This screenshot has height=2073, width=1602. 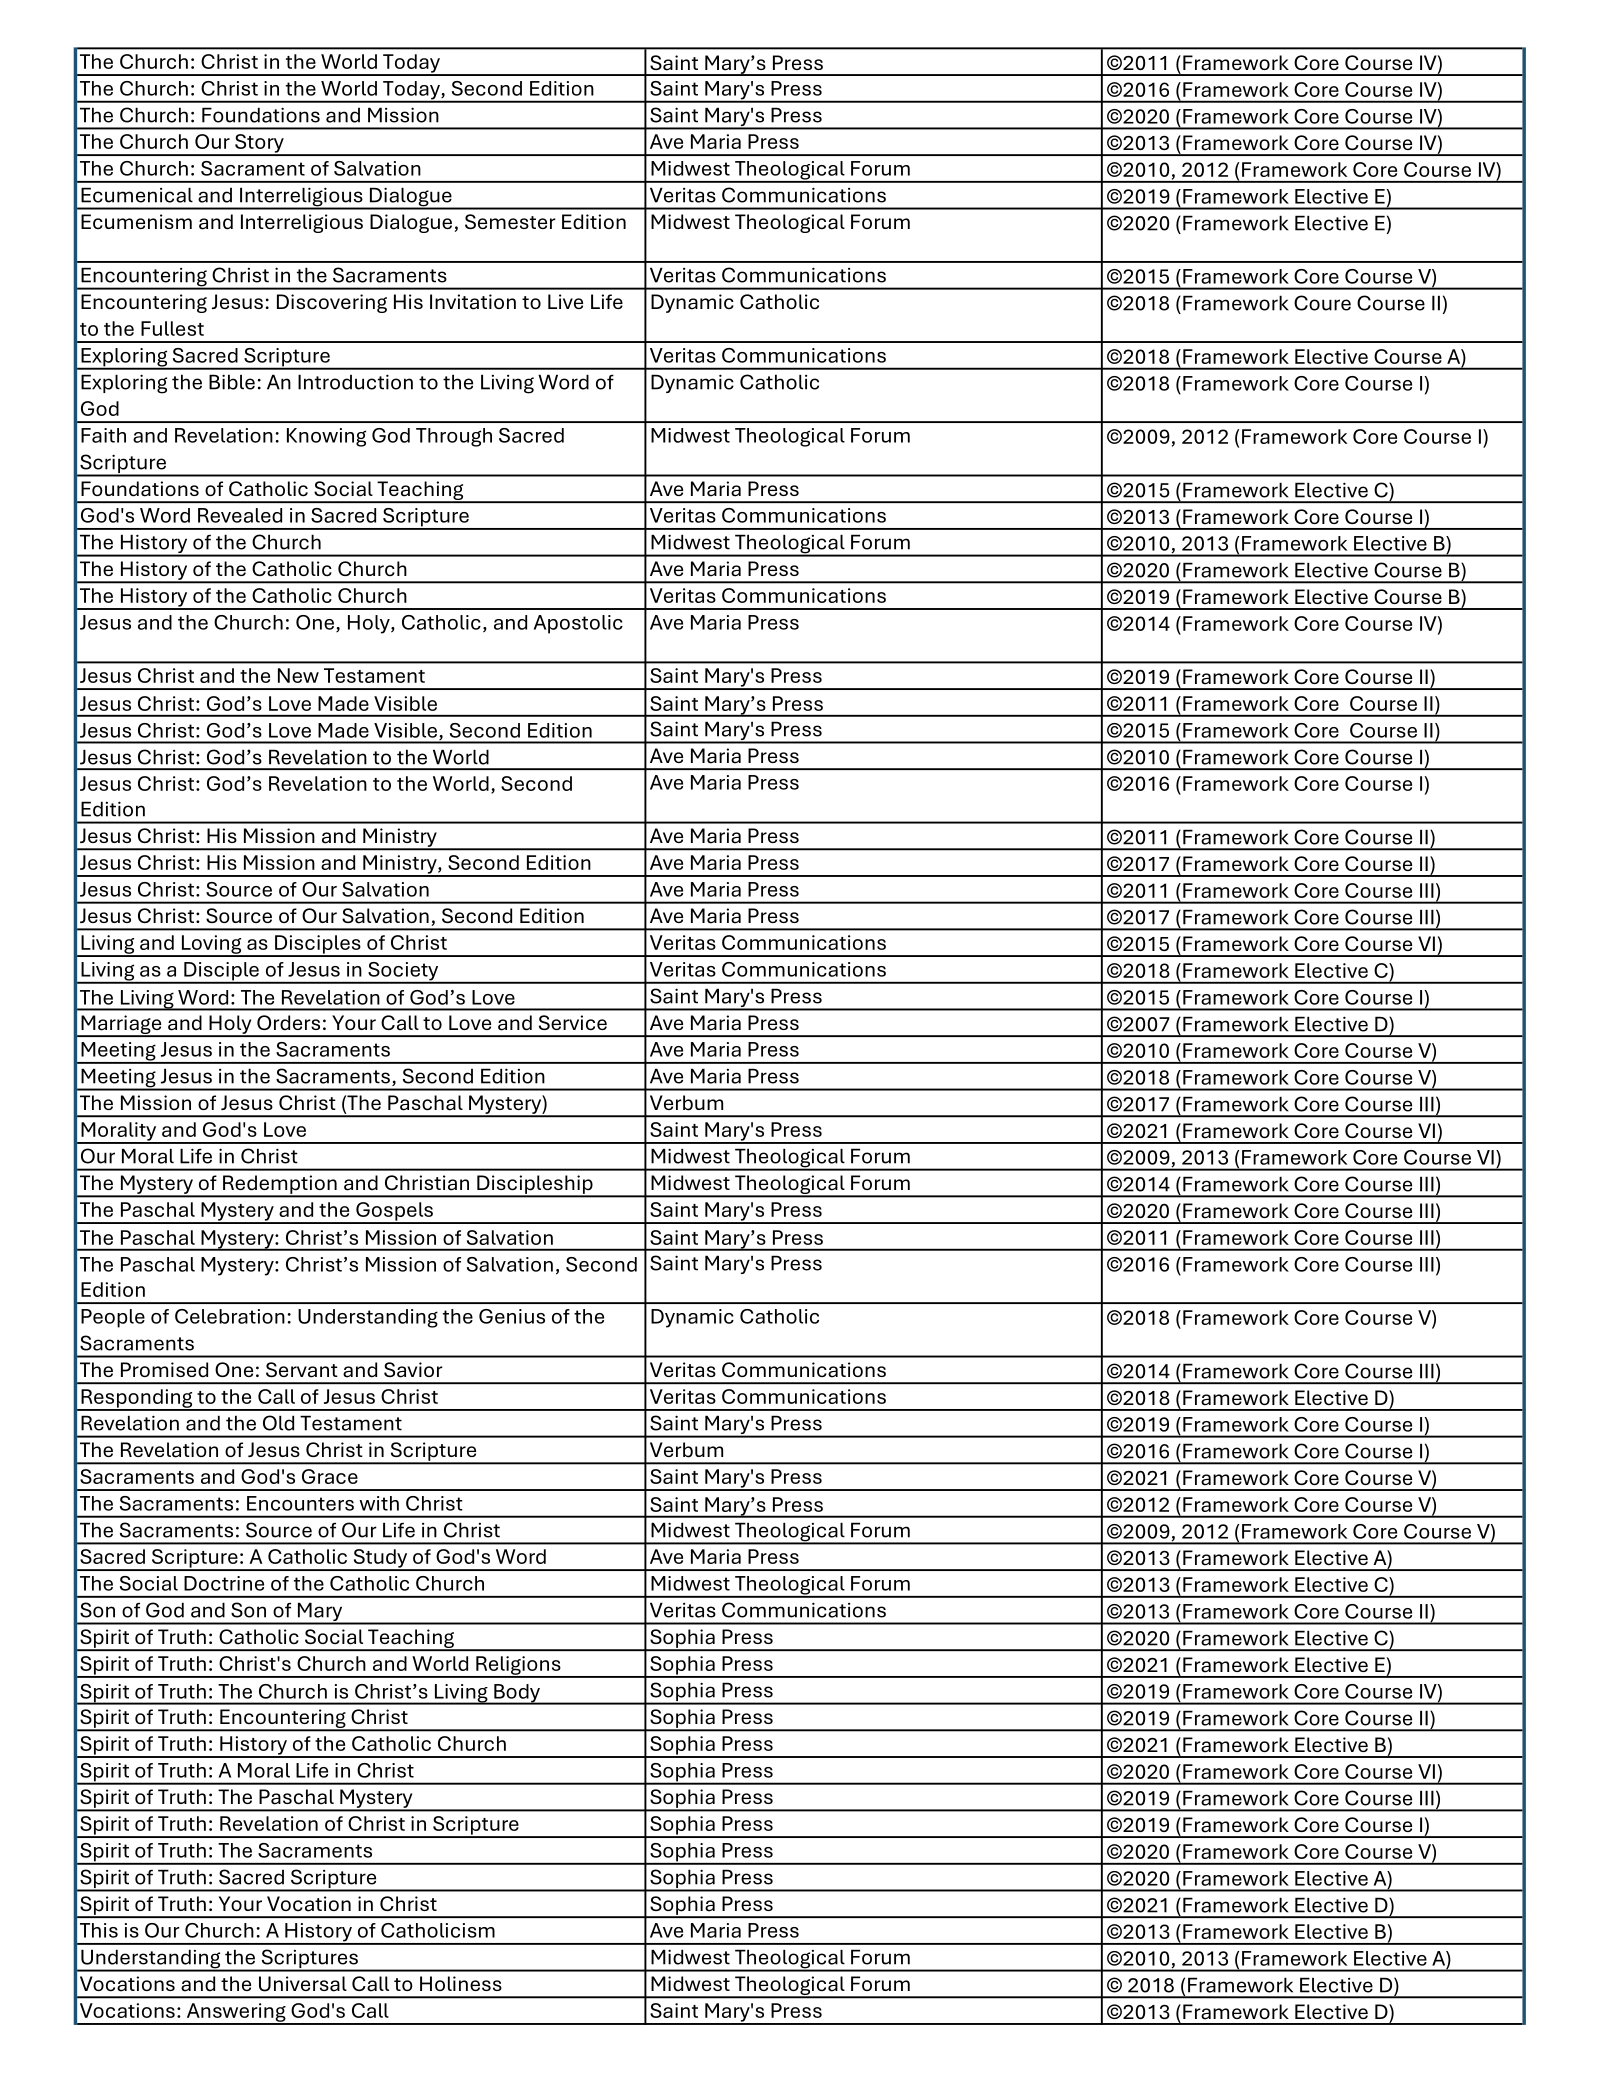 I want to click on New, so click(x=298, y=675).
